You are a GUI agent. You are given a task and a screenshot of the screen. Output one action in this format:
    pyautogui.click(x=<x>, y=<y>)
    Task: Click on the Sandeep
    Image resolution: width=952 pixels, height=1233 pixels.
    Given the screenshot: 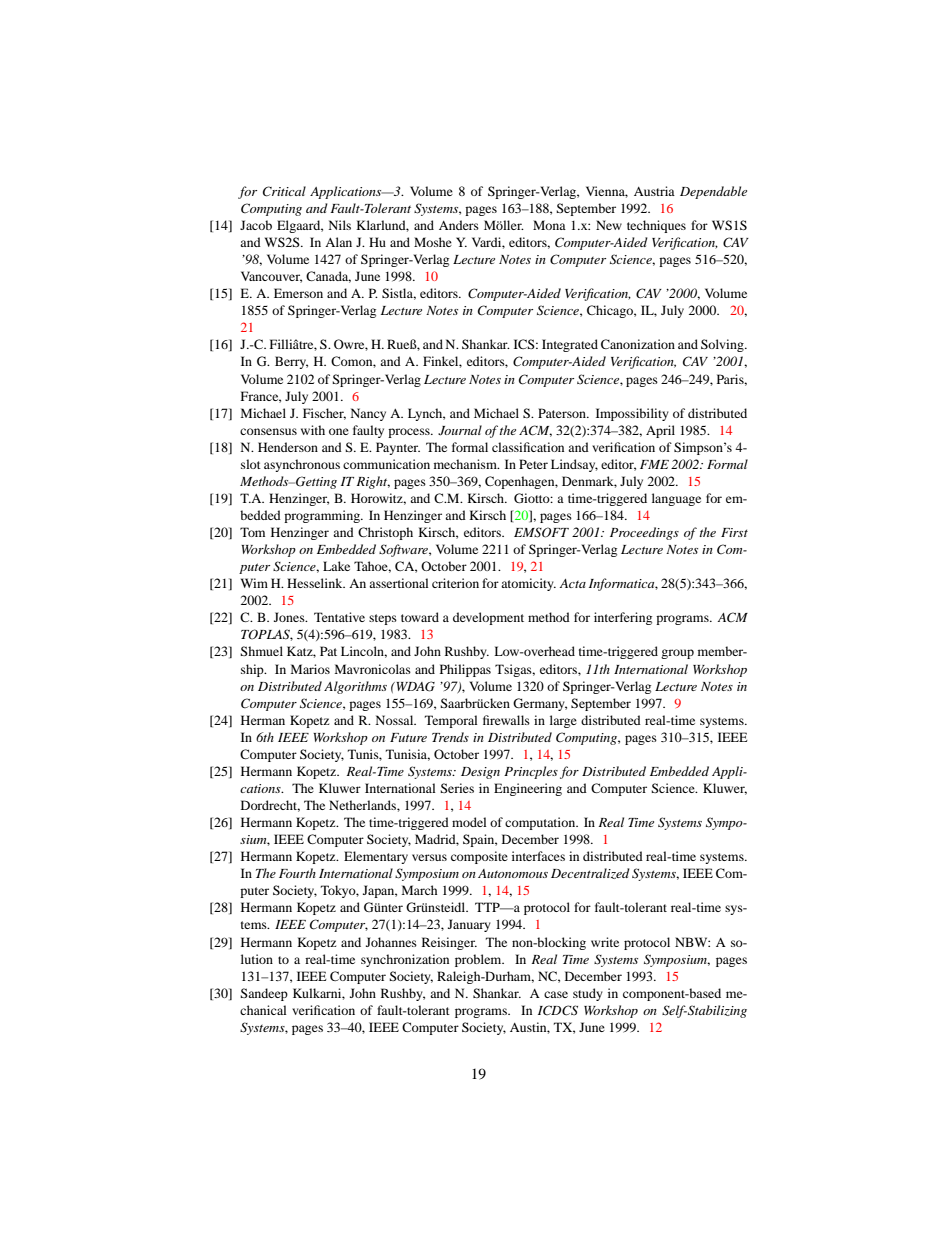 What is the action you would take?
    pyautogui.click(x=264, y=994)
